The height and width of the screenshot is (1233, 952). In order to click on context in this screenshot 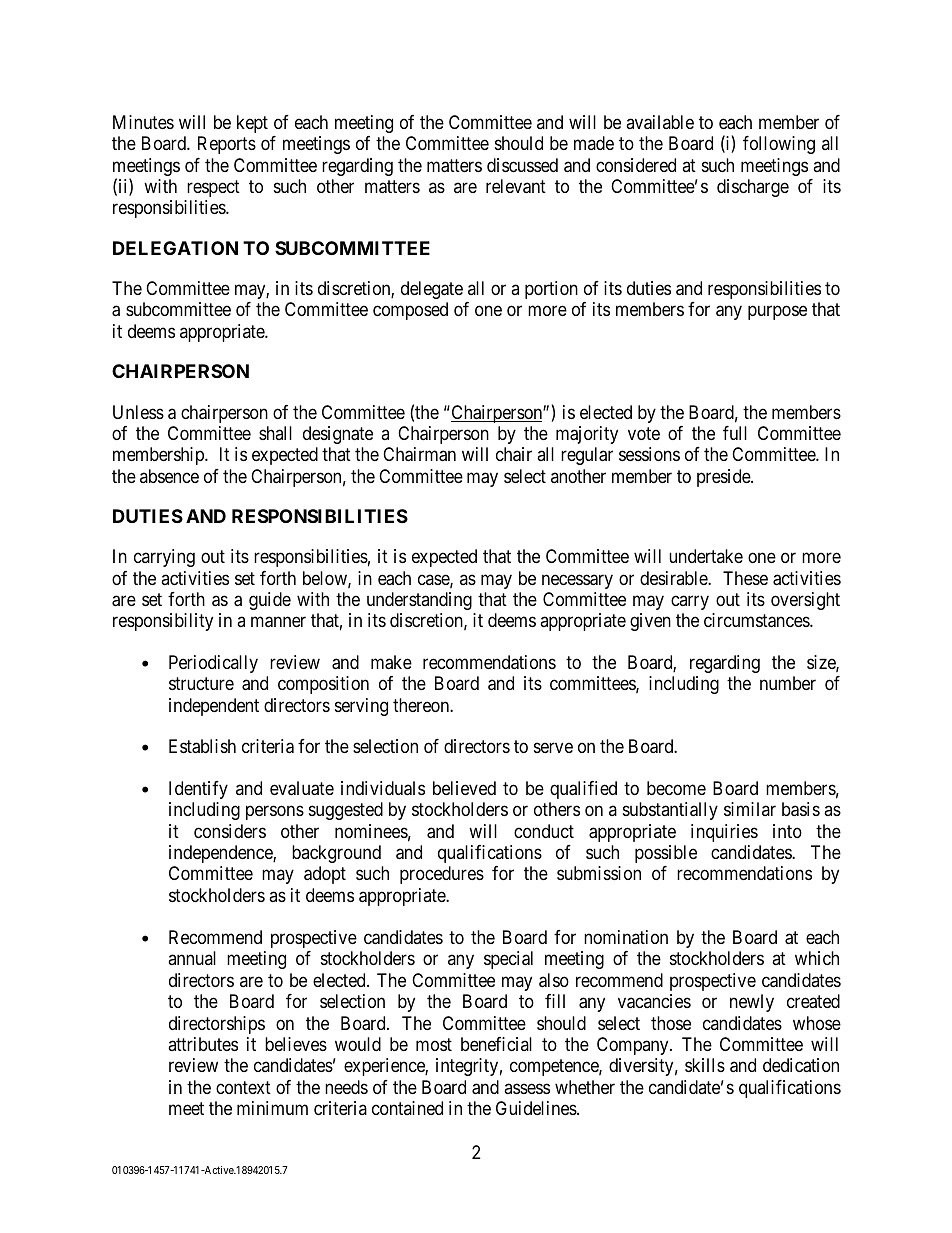, I will do `click(243, 1087)`.
